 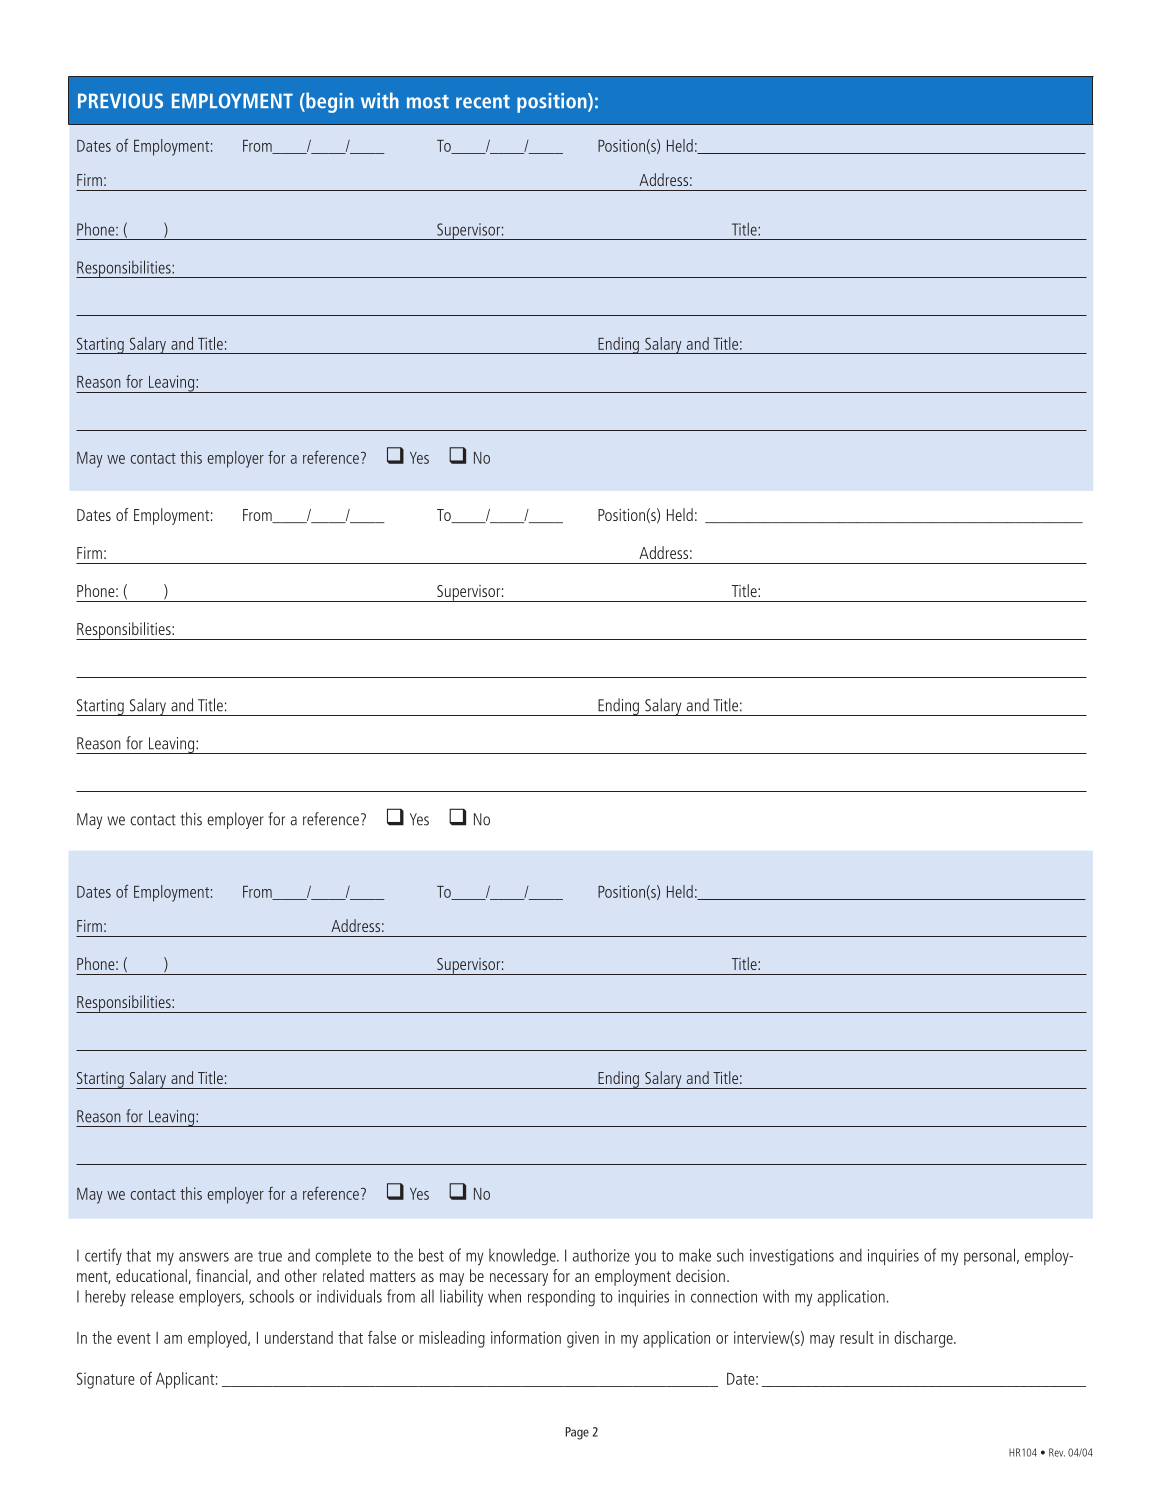 I want to click on knowledge, so click(x=523, y=1257).
